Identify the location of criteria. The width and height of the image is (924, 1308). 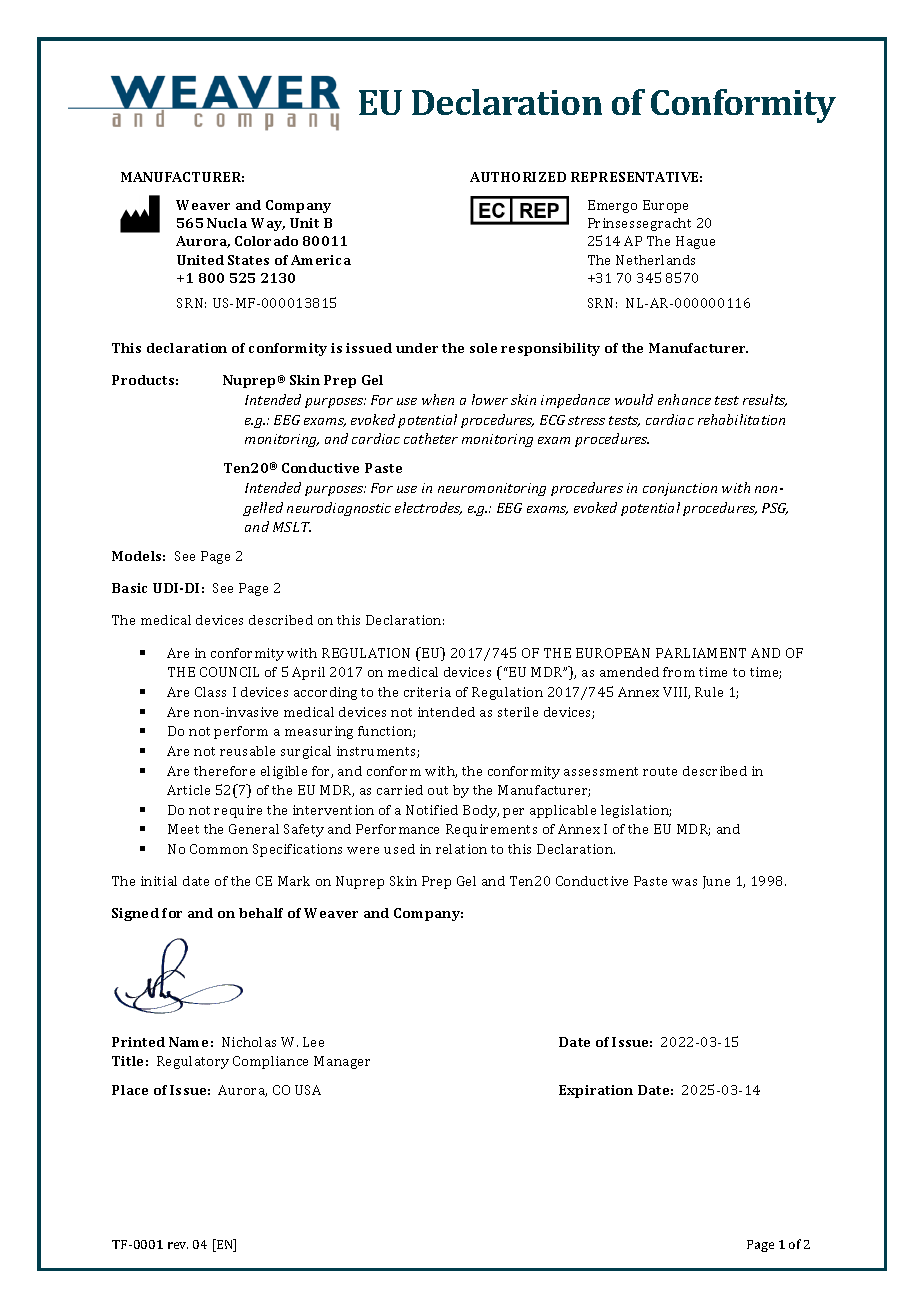
(427, 692).
